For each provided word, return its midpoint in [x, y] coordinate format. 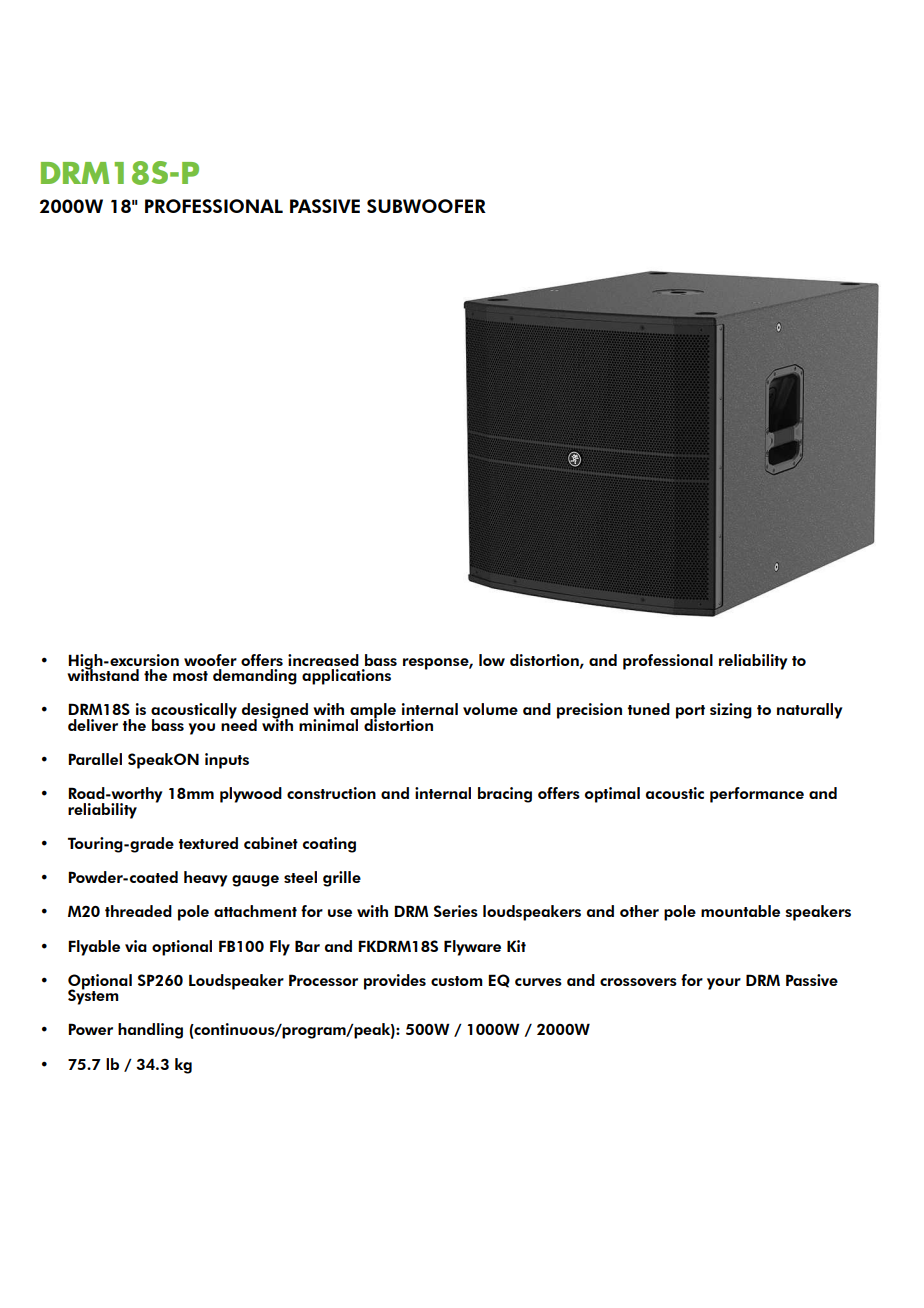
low [492, 660]
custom [457, 981]
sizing [731, 711]
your [724, 984]
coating [329, 845]
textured [208, 843]
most [190, 676]
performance [757, 795]
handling [150, 1031]
